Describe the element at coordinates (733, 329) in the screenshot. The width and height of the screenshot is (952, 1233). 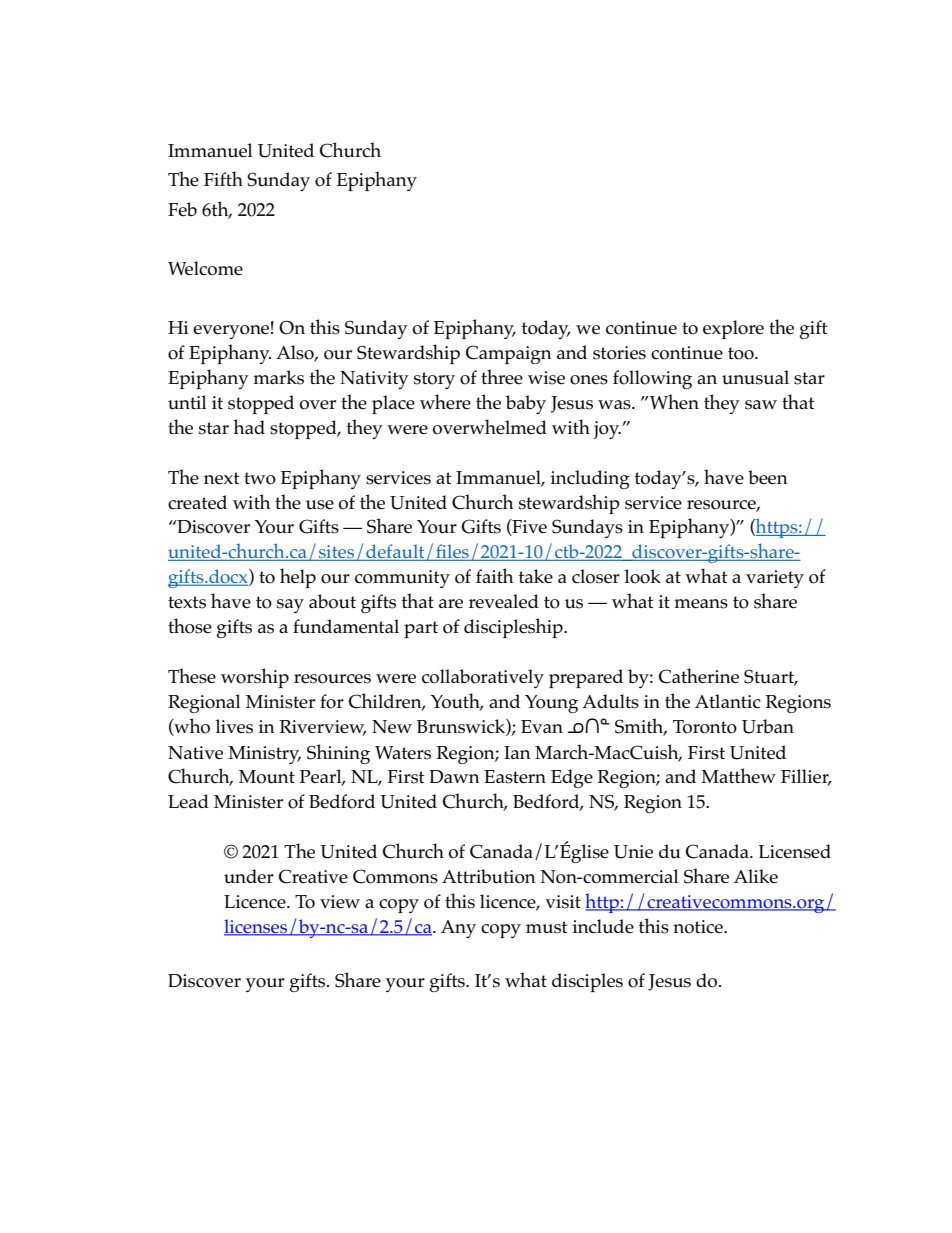
I see `explore` at that location.
